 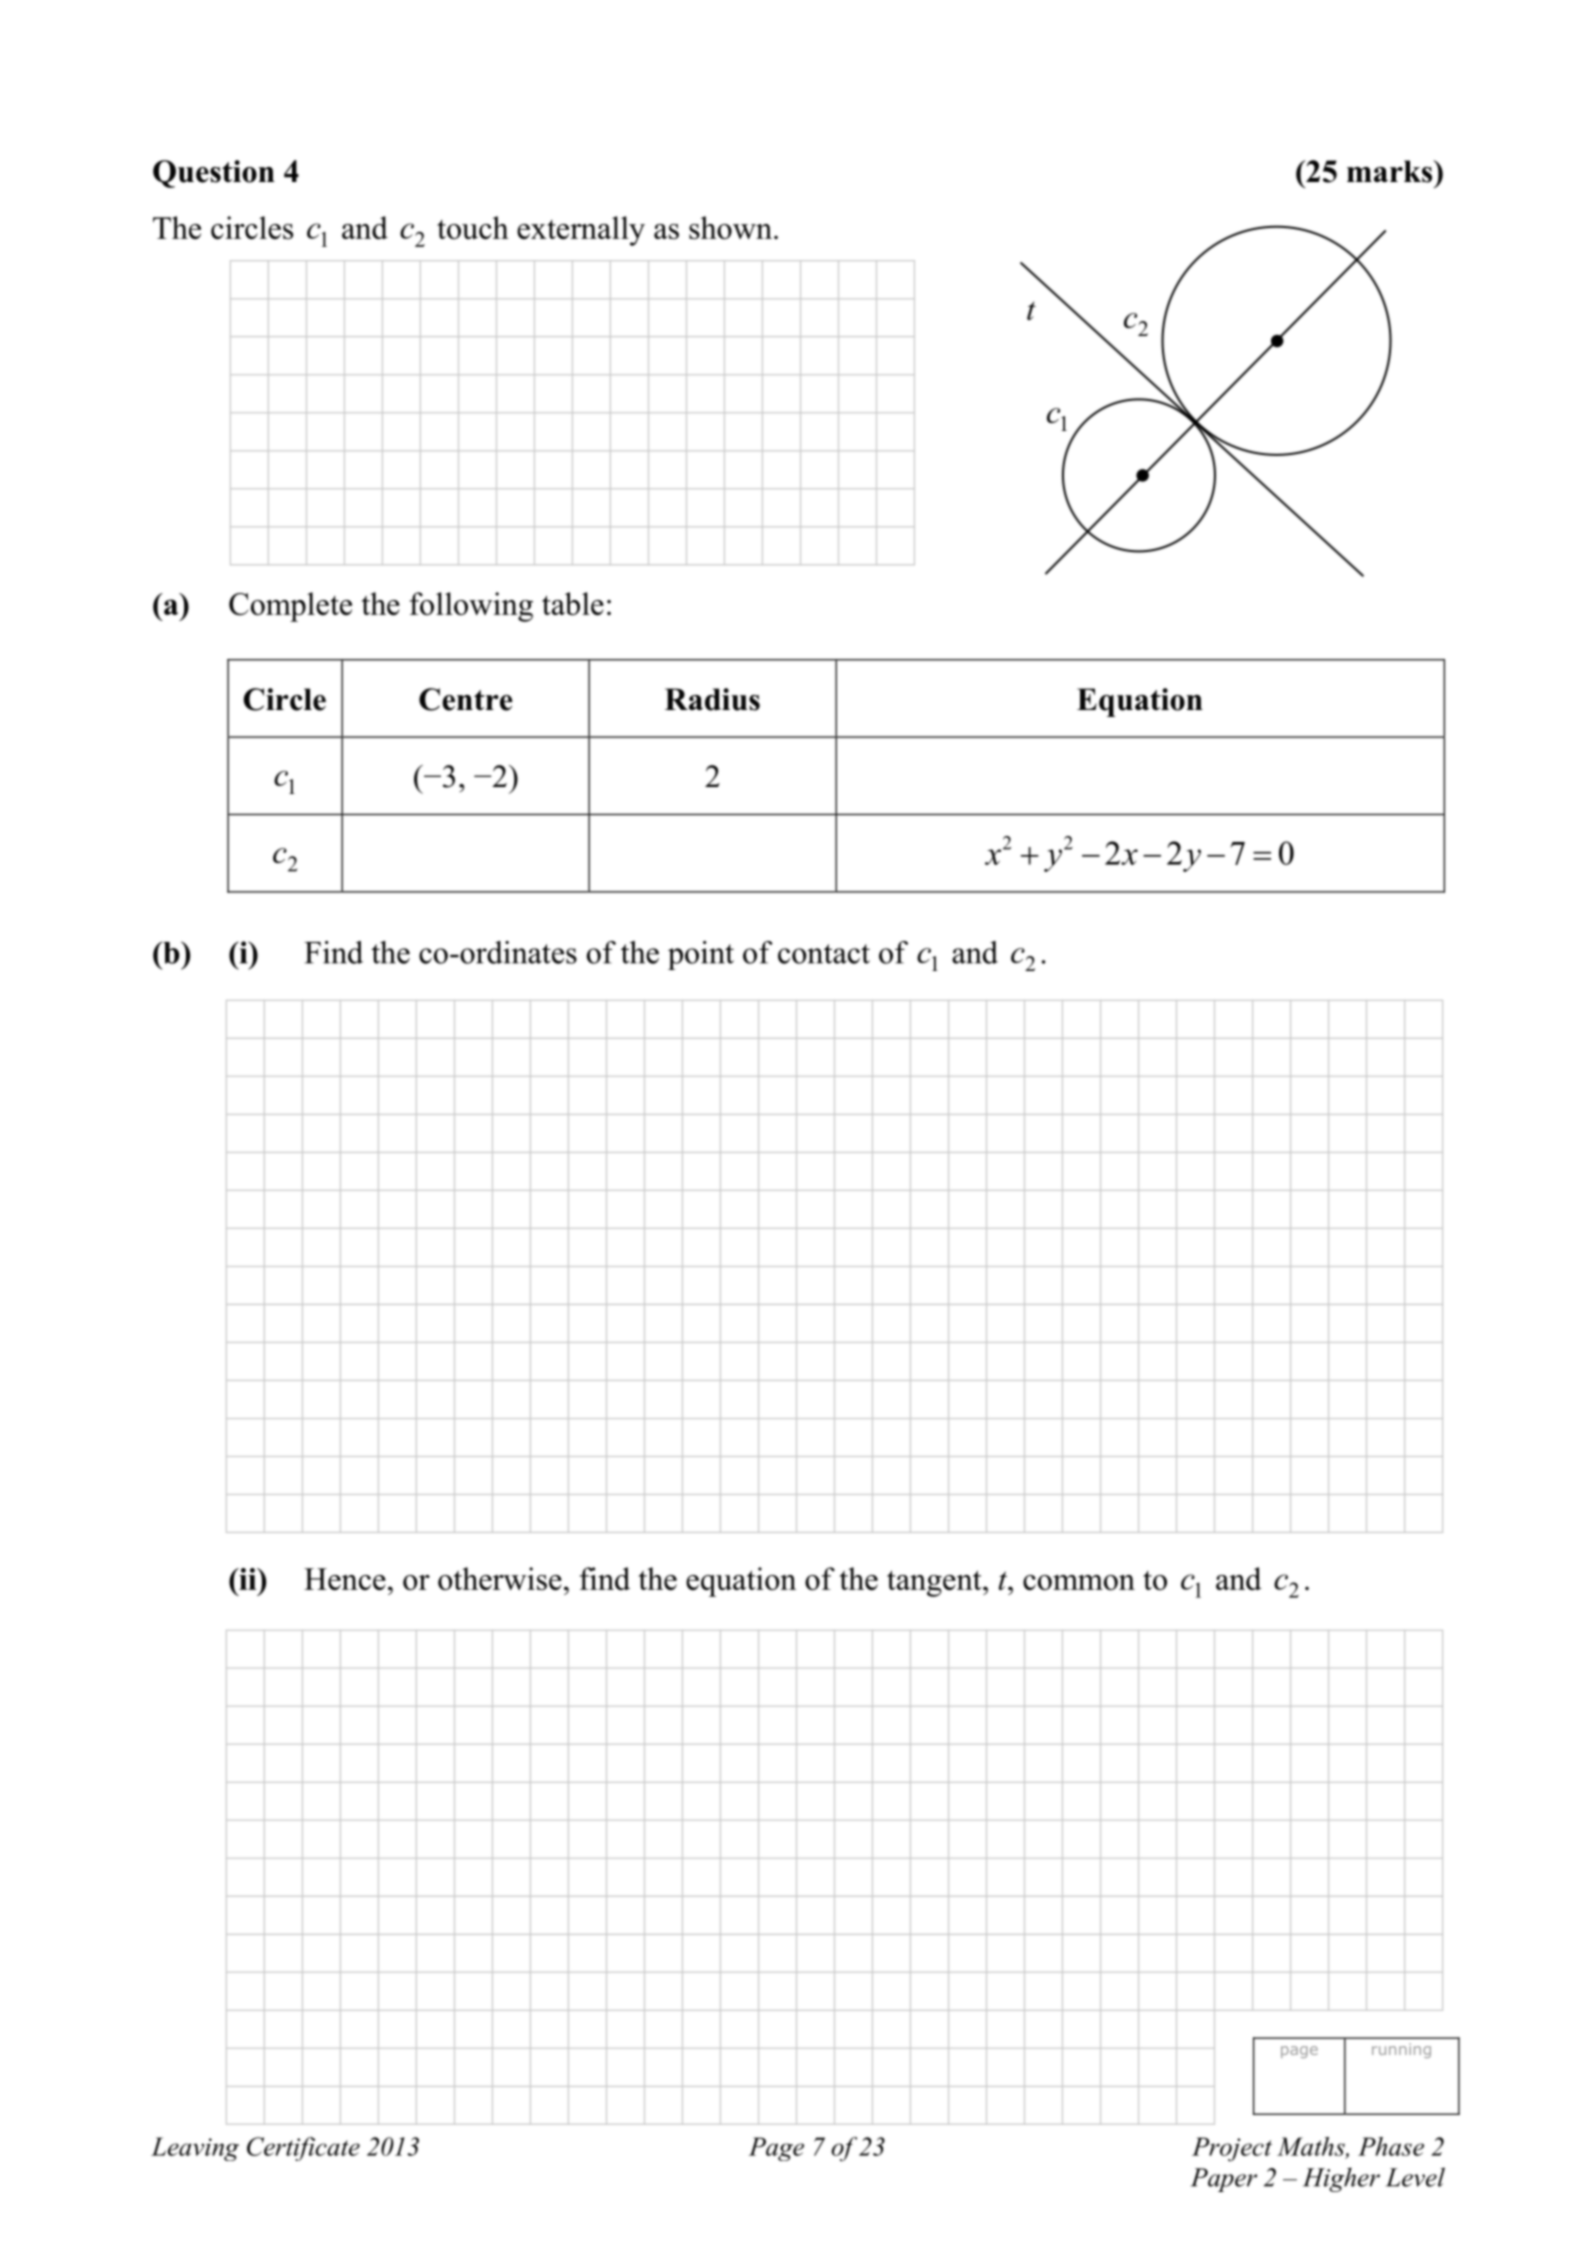 I want to click on marks, so click(x=1391, y=171).
